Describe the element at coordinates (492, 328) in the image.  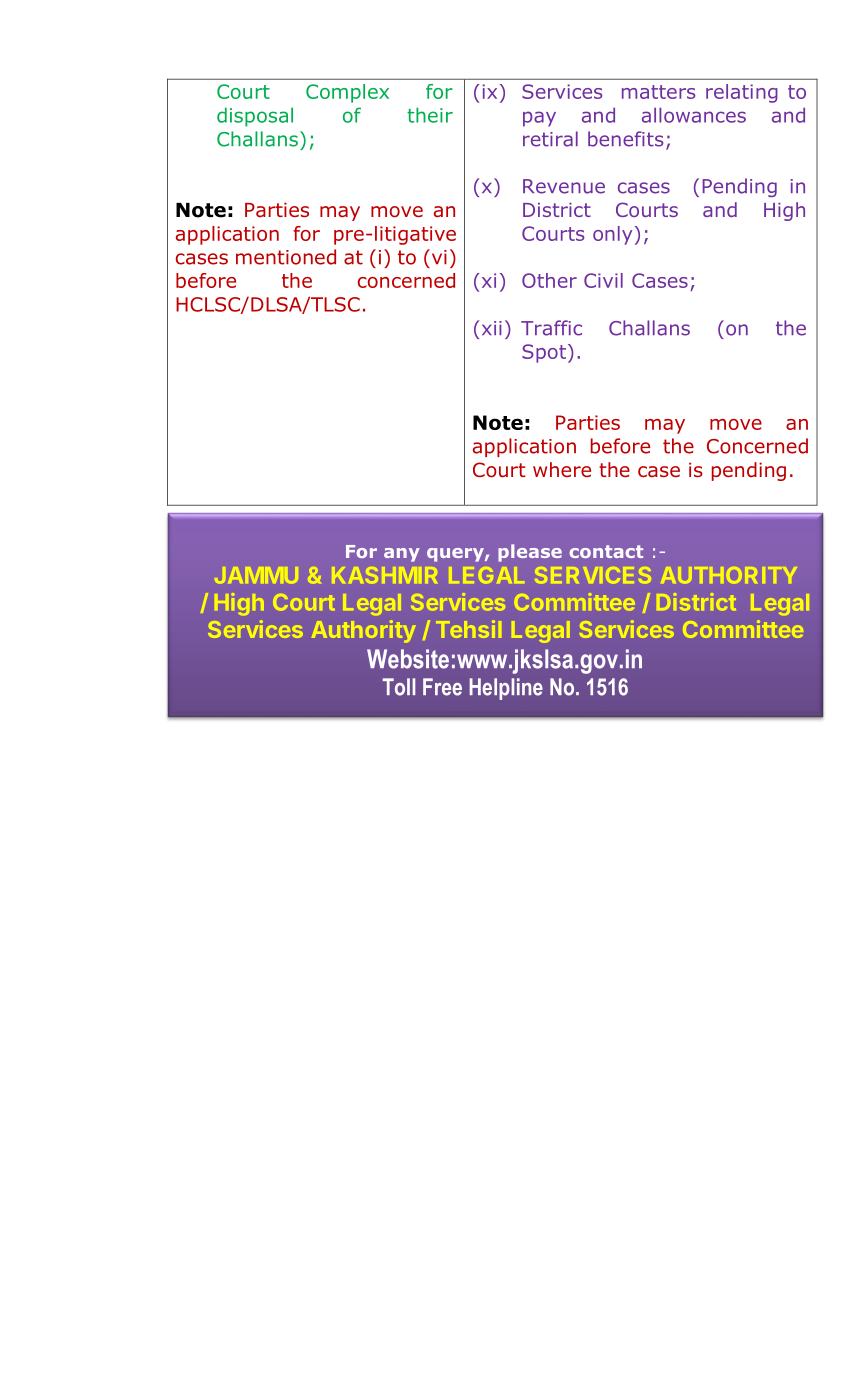
I see `xii` at that location.
